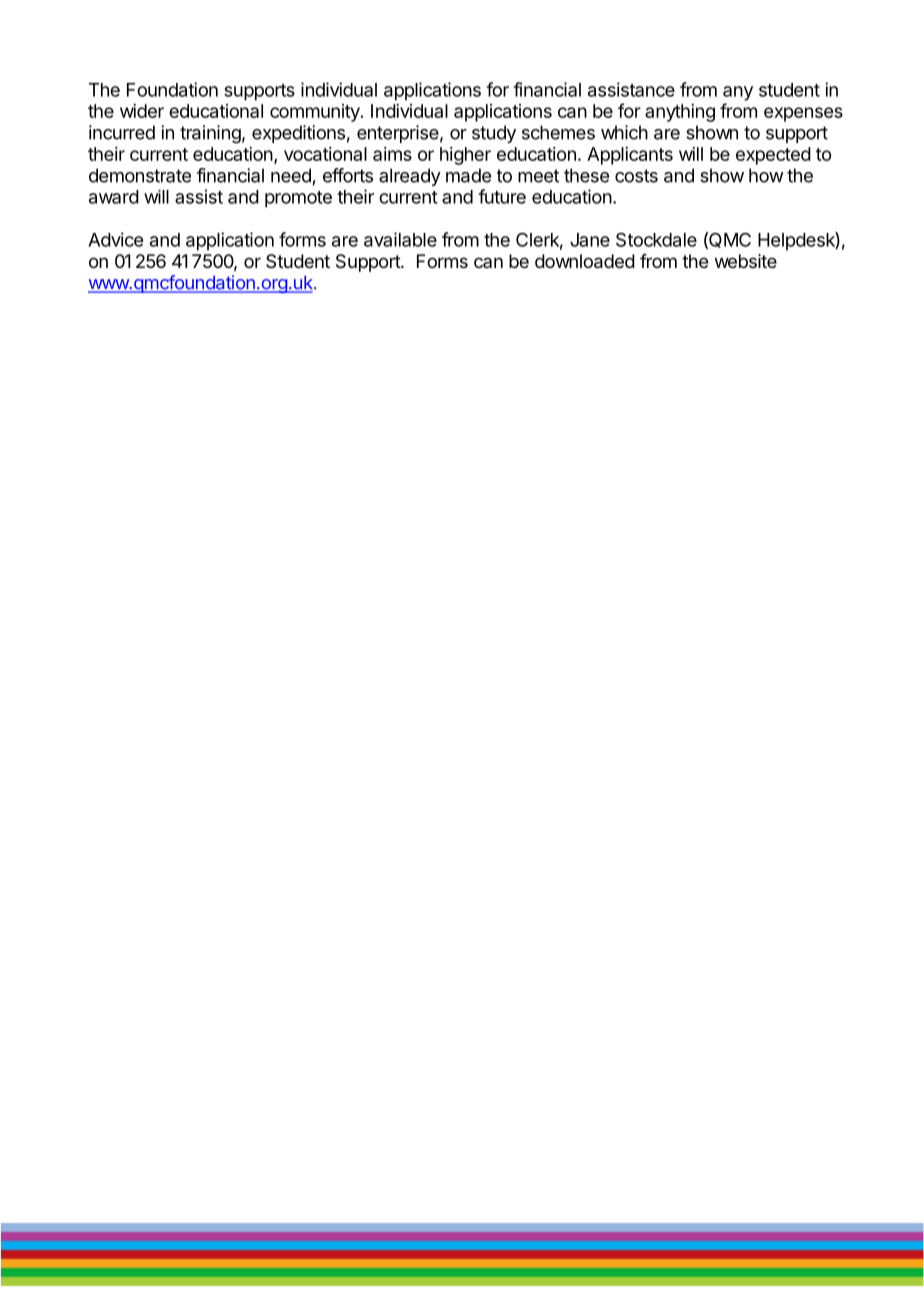 This document has width=924, height=1308. What do you see at coordinates (746, 261) in the document?
I see `website` at bounding box center [746, 261].
